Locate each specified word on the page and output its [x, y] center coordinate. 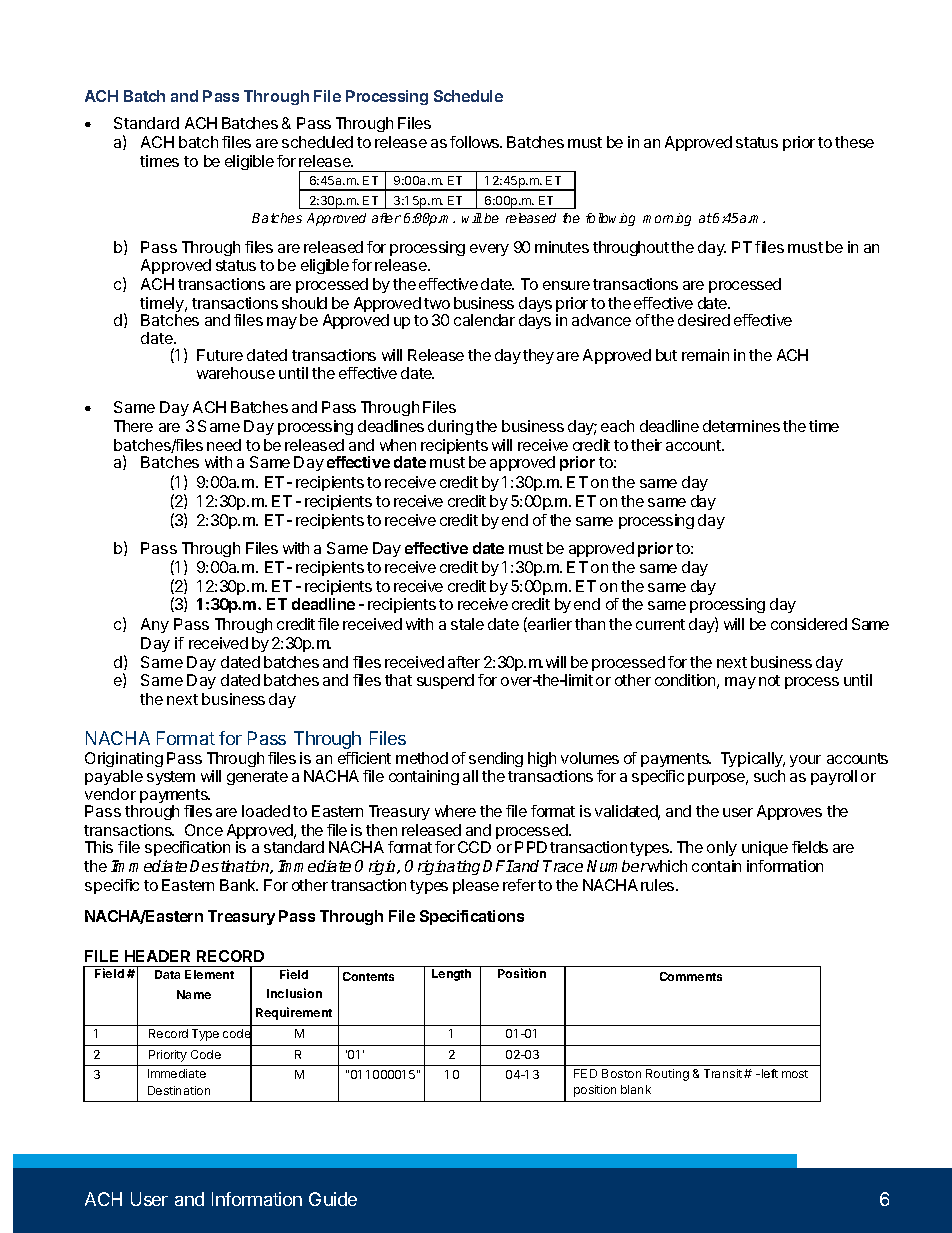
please [476, 886]
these [854, 142]
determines [741, 426]
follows [476, 142]
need [224, 445]
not [769, 680]
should [304, 303]
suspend [445, 681]
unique [765, 848]
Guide [333, 1199]
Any [155, 625]
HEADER [157, 956]
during [450, 427]
